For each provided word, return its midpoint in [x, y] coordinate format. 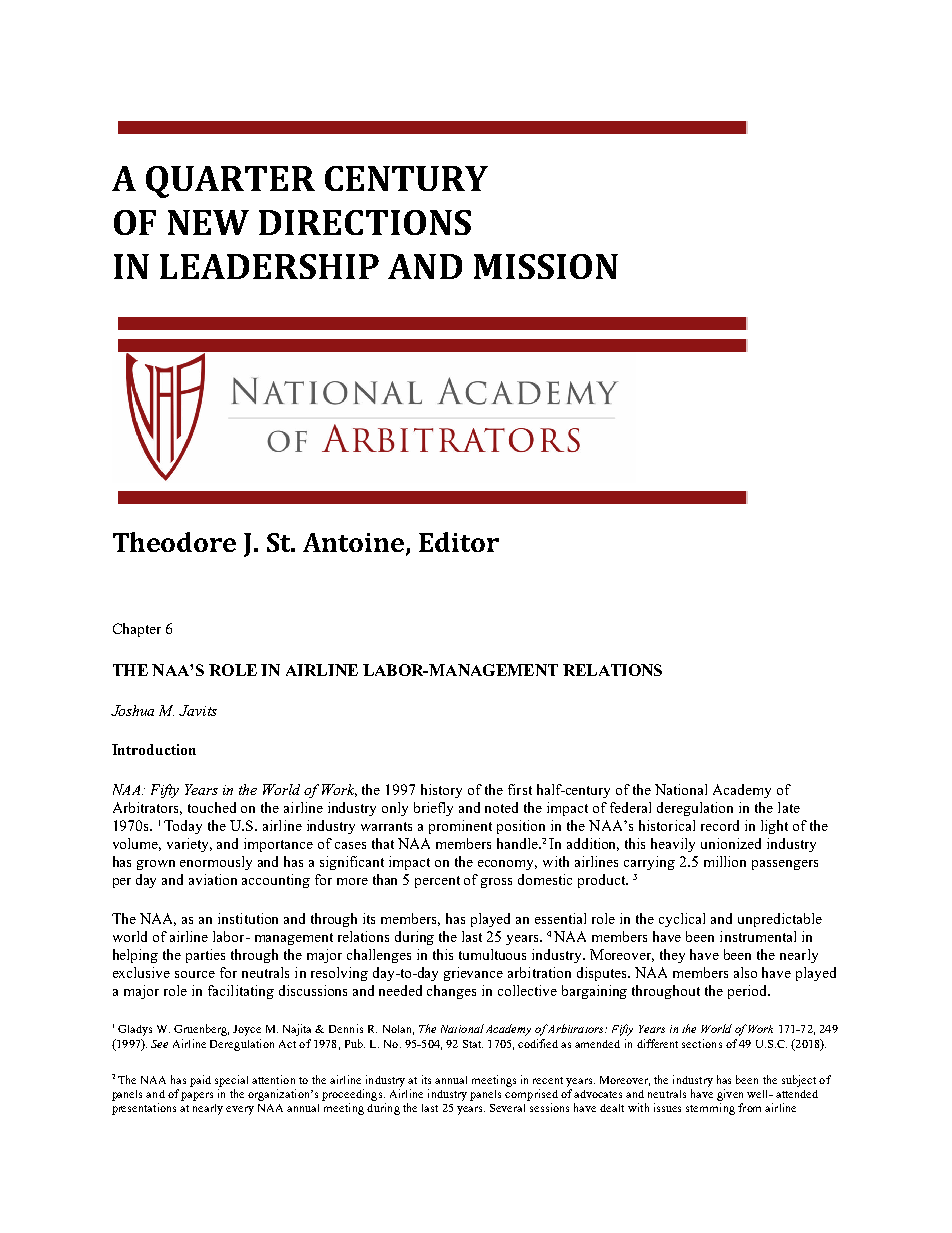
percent [437, 882]
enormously [216, 863]
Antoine [355, 544]
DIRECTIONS [365, 222]
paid [200, 1081]
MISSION [546, 266]
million [725, 861]
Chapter [137, 630]
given [730, 1095]
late [789, 807]
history [441, 791]
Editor [459, 542]
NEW [208, 222]
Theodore [174, 542]
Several [507, 1108]
